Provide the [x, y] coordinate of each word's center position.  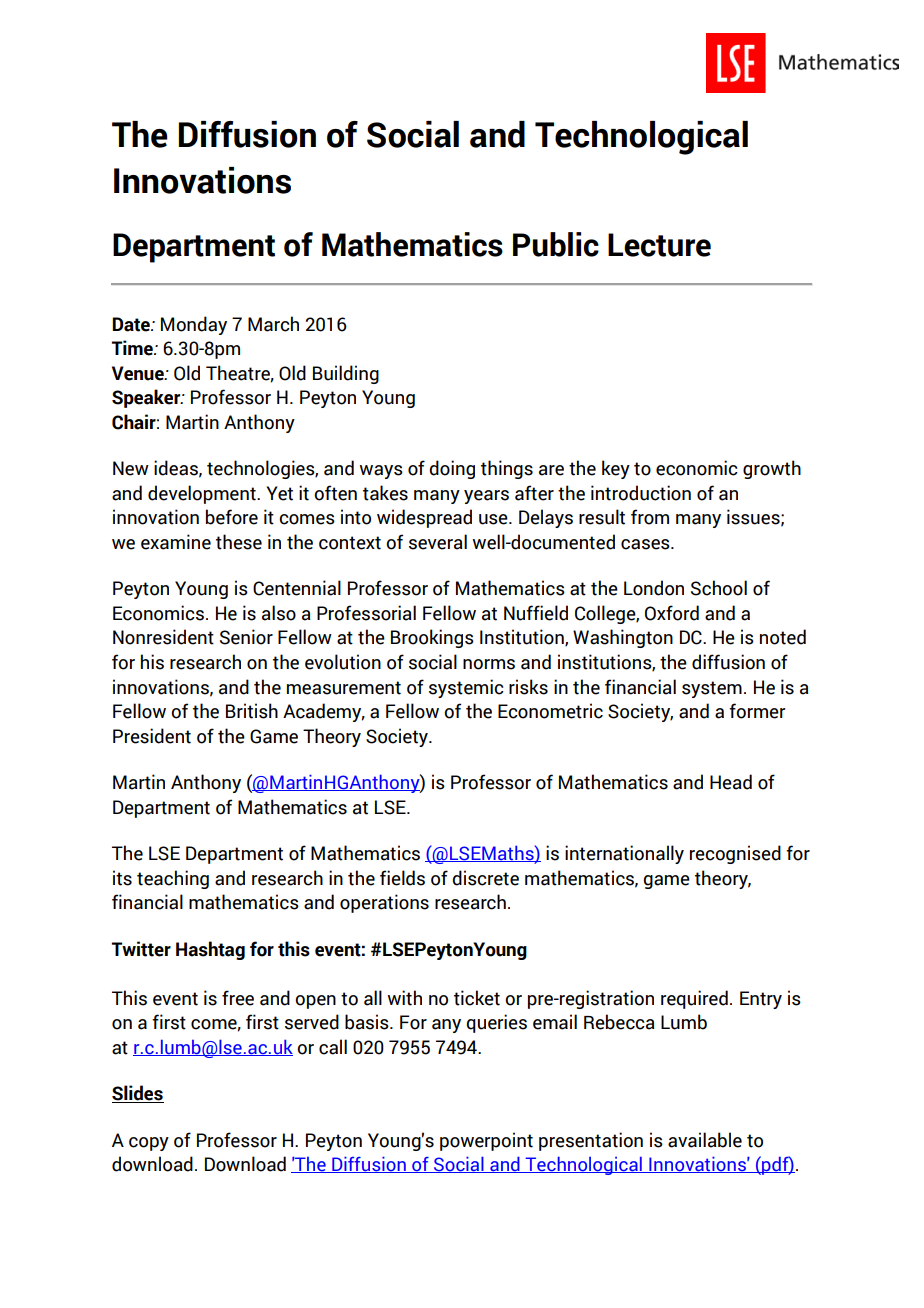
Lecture [659, 245]
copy [149, 1144]
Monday [194, 325]
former [757, 711]
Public [556, 244]
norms [489, 664]
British [252, 711]
